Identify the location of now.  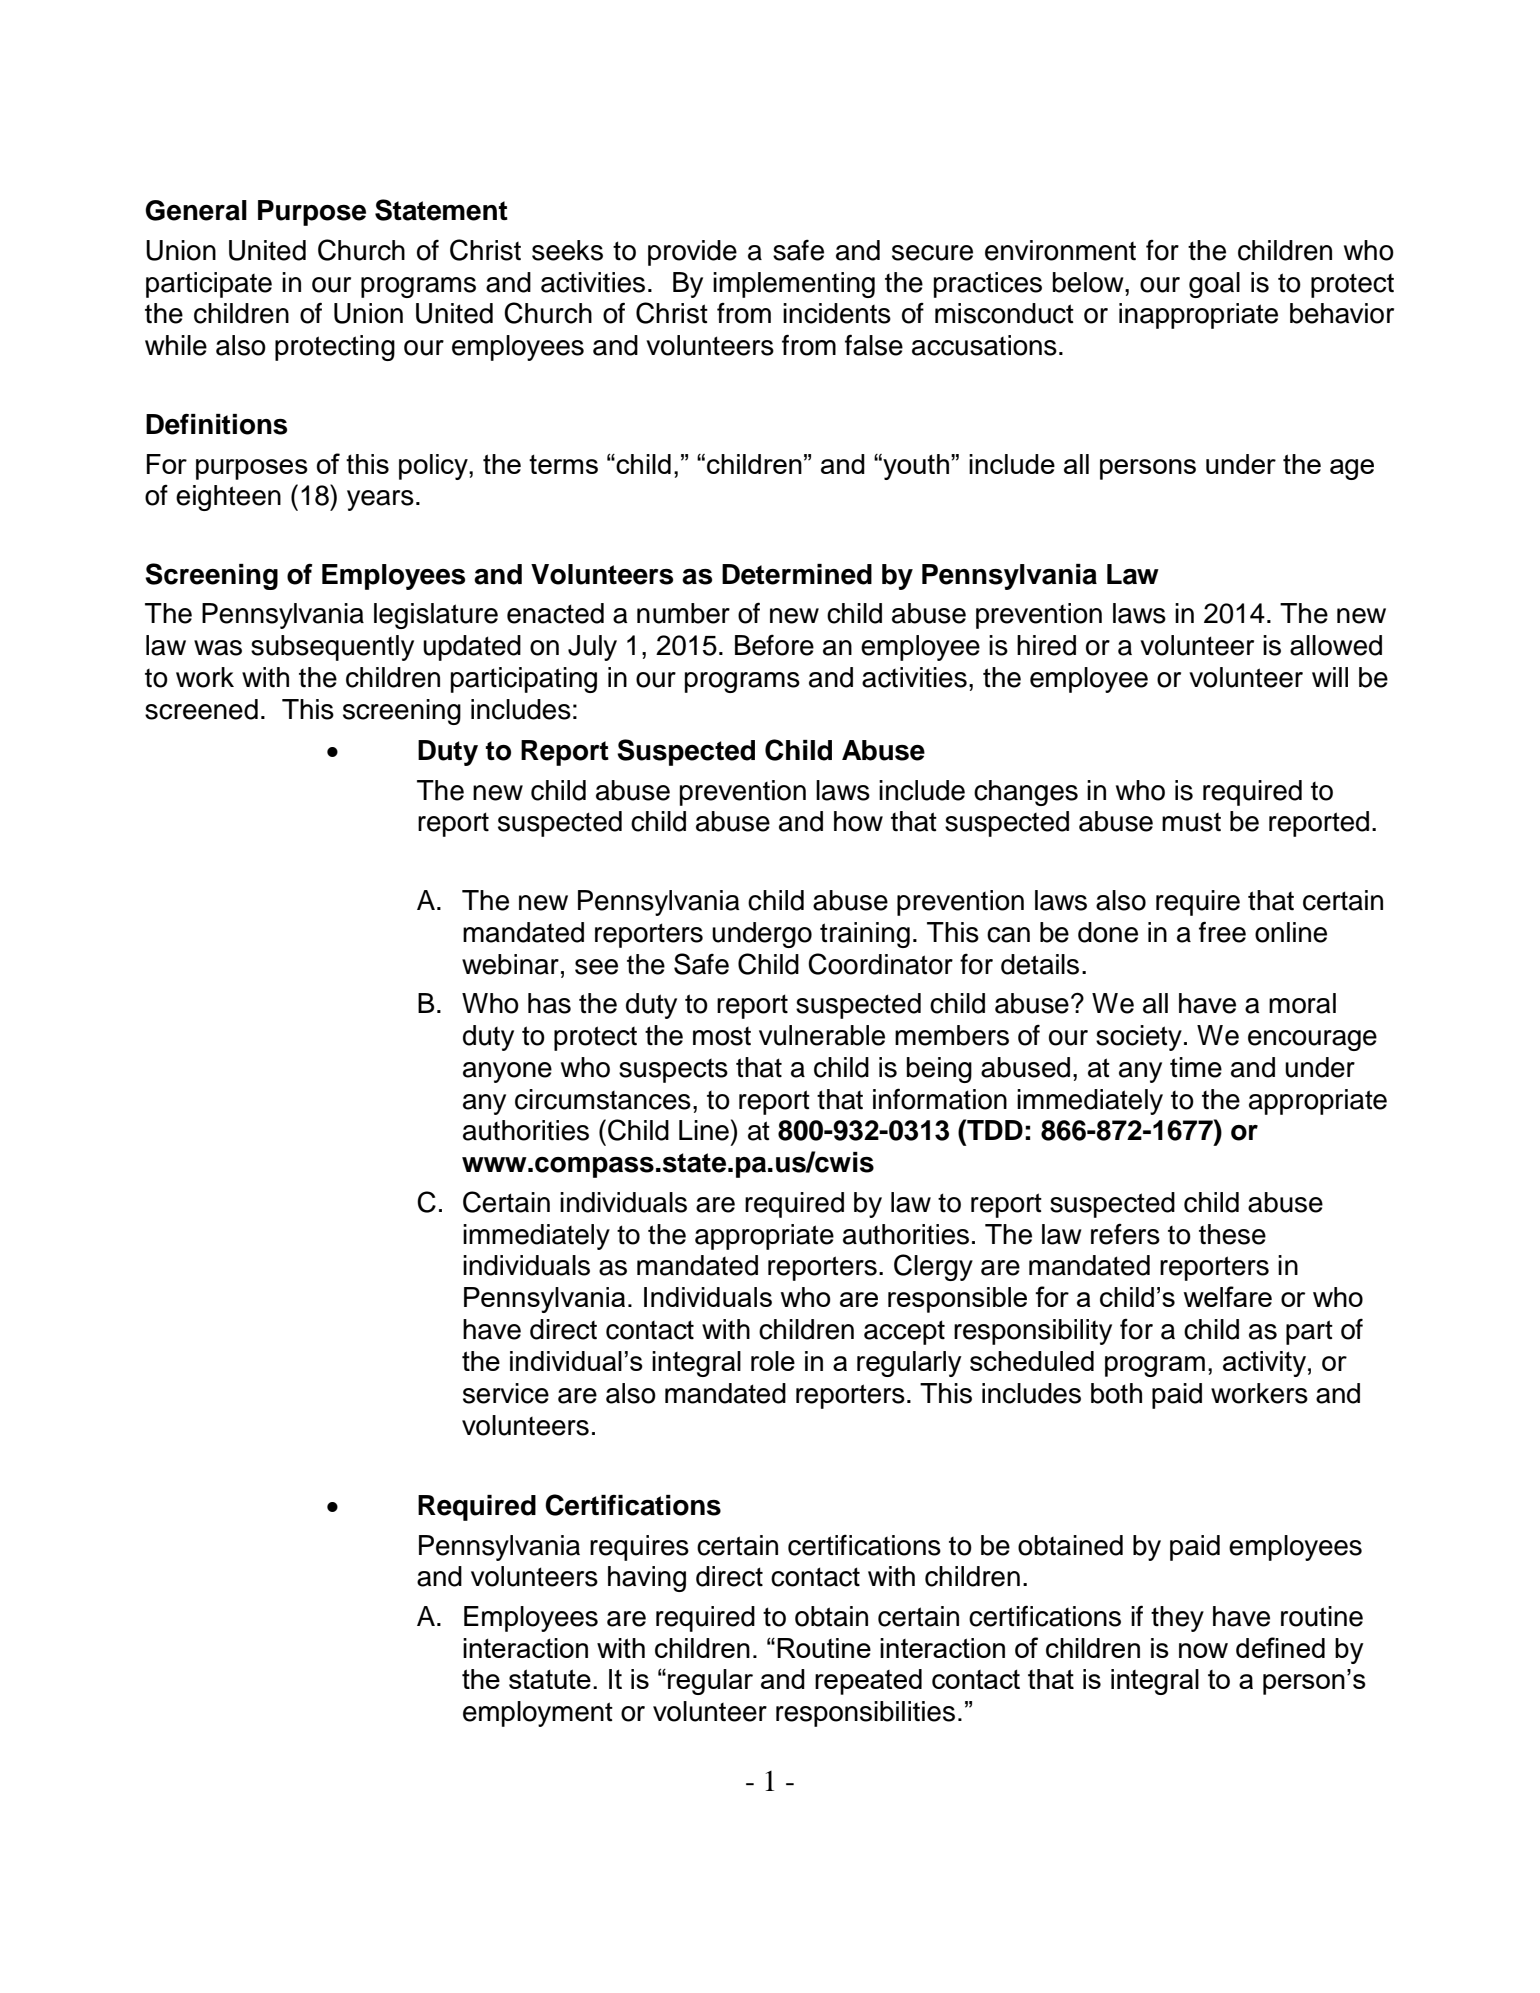
(1203, 1650).
